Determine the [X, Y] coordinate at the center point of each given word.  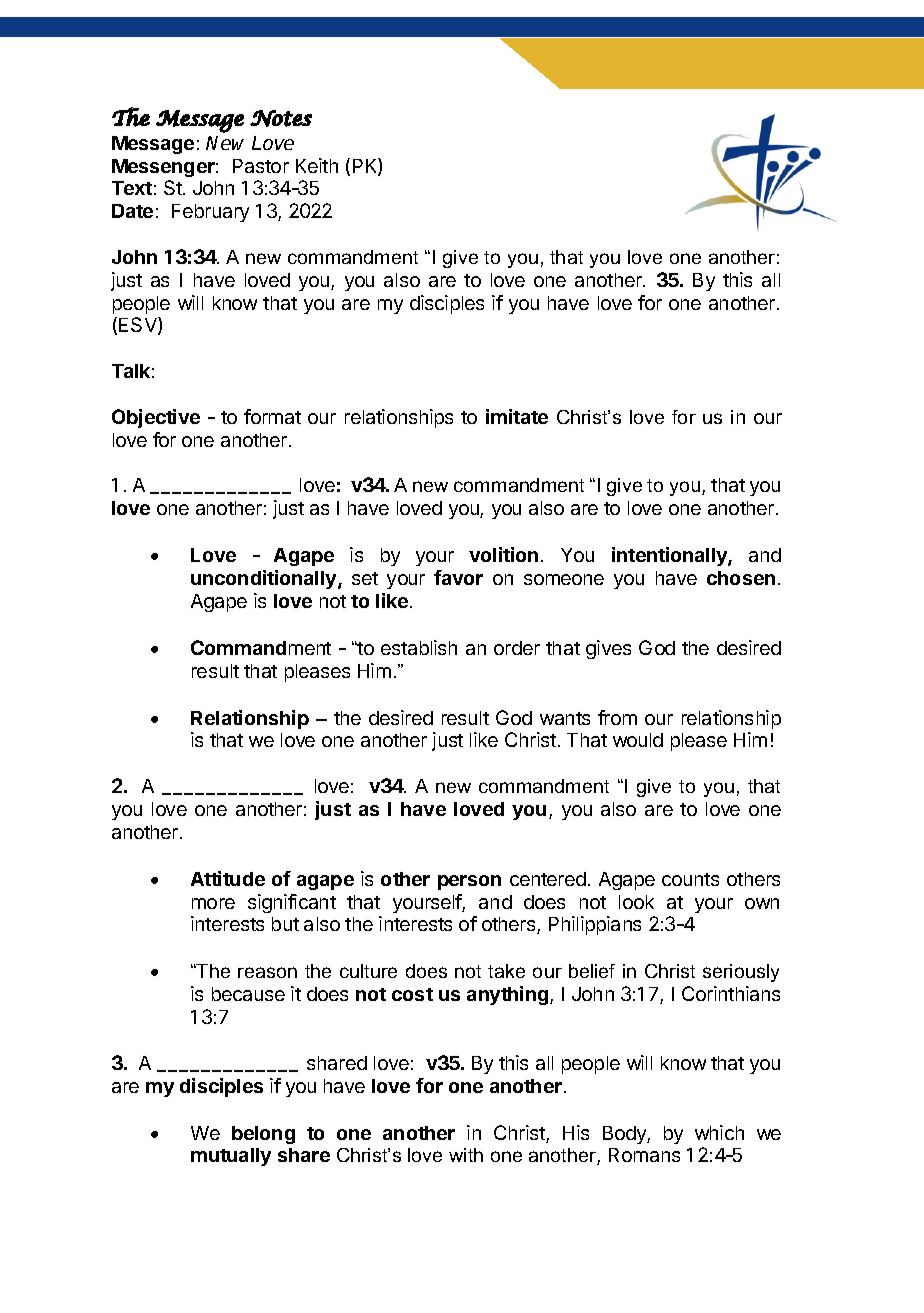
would [638, 740]
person [469, 882]
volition [503, 554]
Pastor [261, 166]
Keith [317, 165]
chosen [741, 578]
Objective [156, 418]
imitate [517, 416]
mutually [231, 1157]
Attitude [228, 878]
